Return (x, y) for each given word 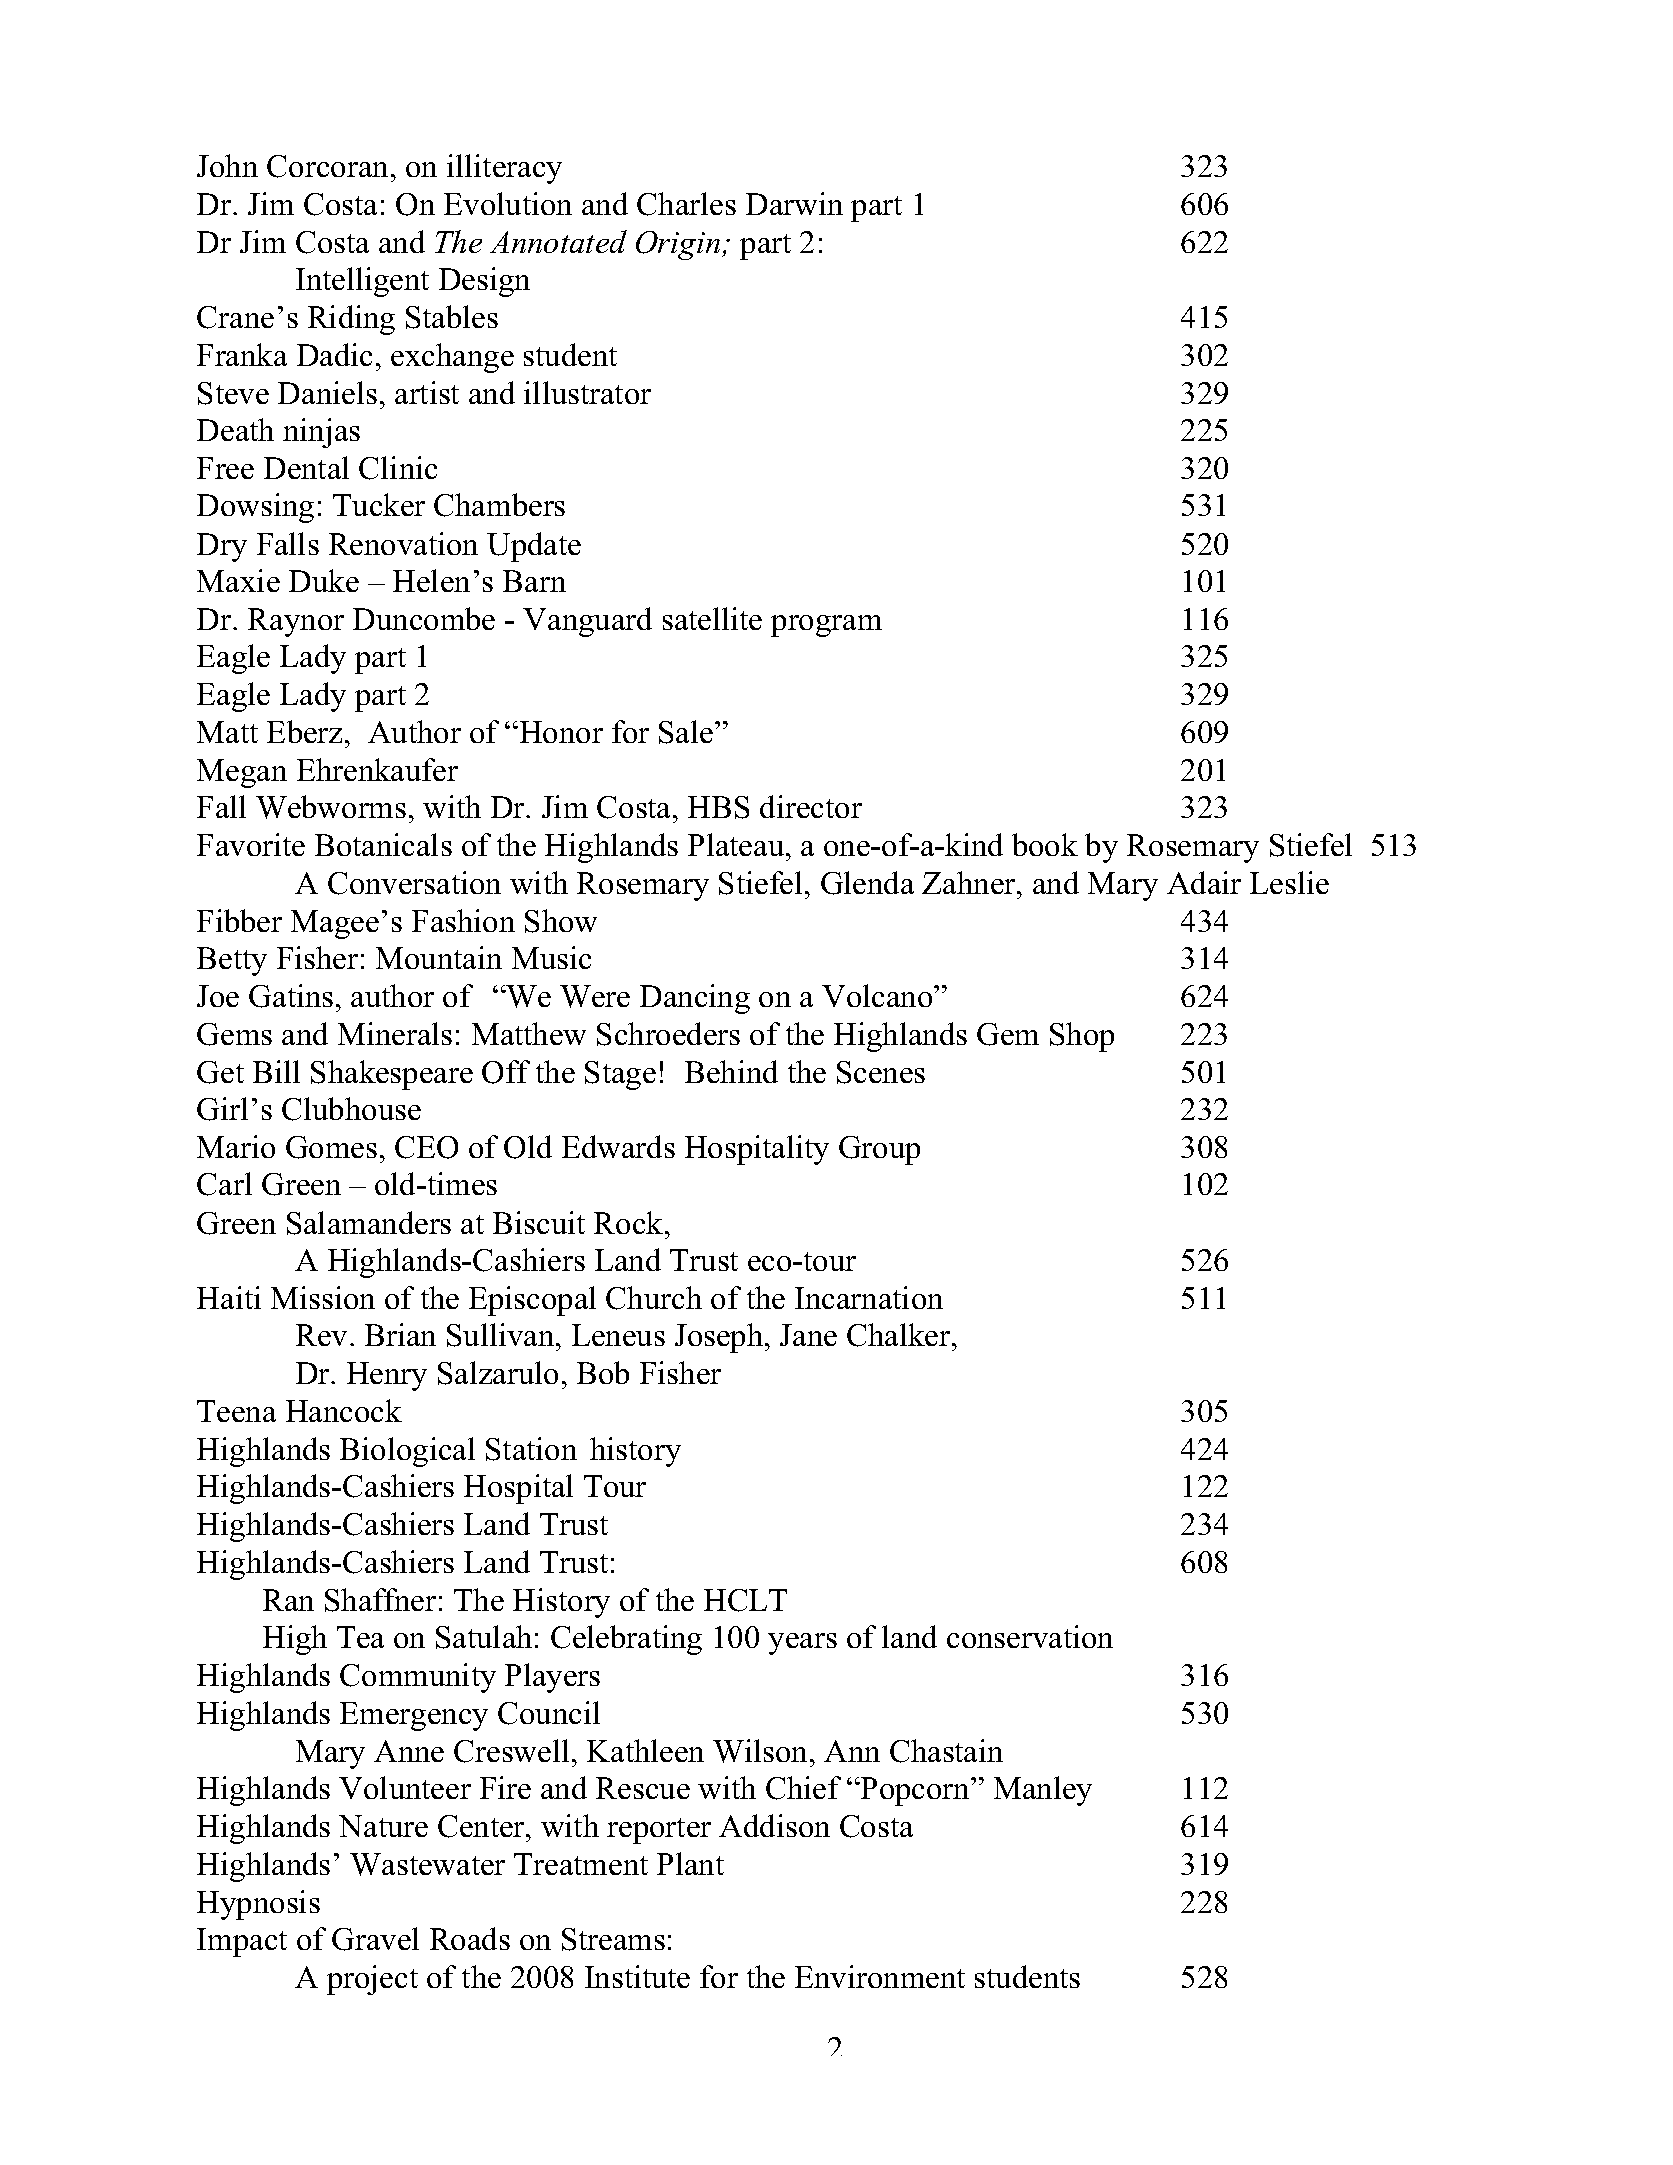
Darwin (794, 203)
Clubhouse (351, 1109)
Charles (686, 204)
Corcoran (327, 166)
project (372, 1980)
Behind (731, 1071)
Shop (1082, 1037)
